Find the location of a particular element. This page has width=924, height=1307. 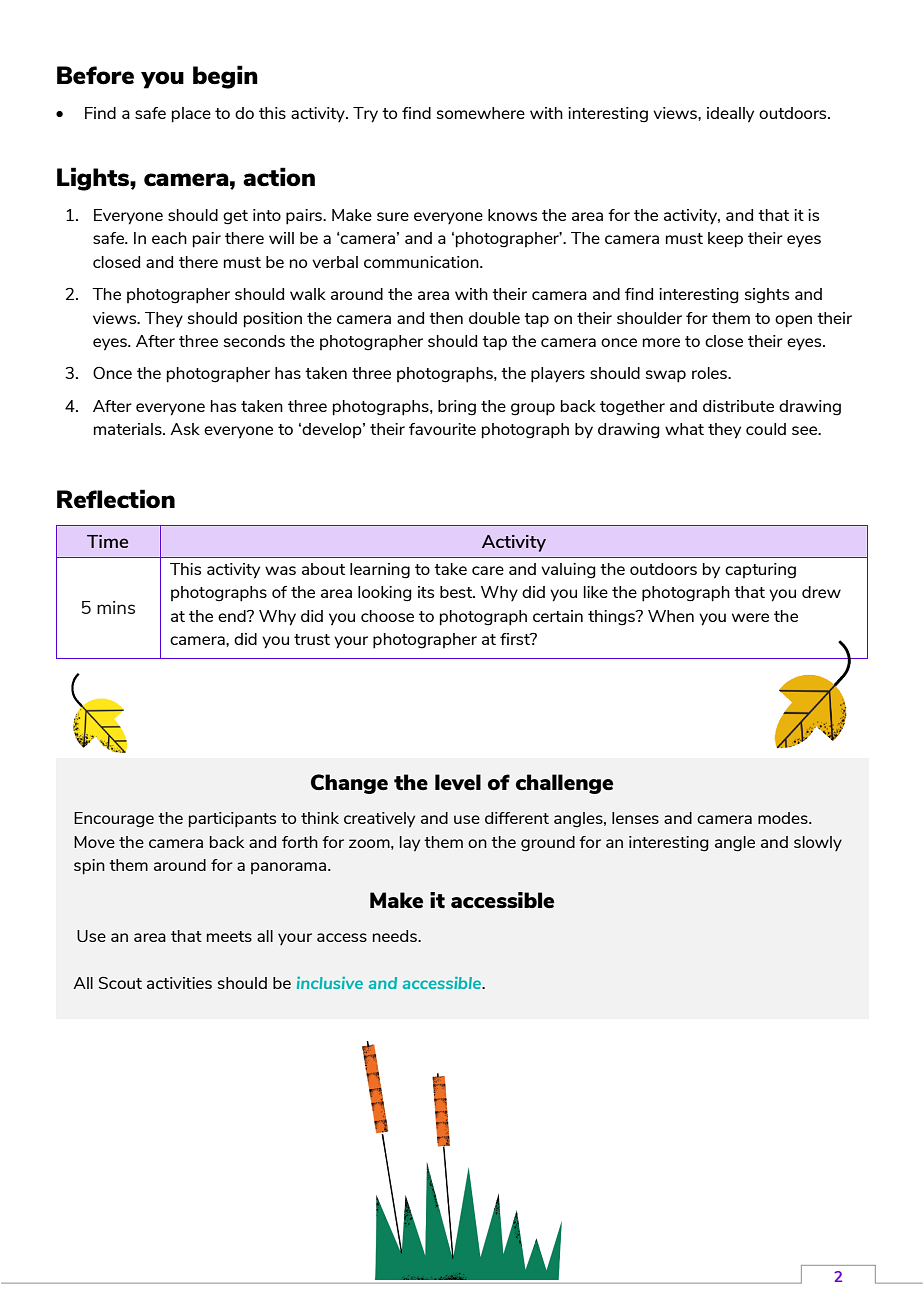

somewhere is located at coordinates (481, 113).
